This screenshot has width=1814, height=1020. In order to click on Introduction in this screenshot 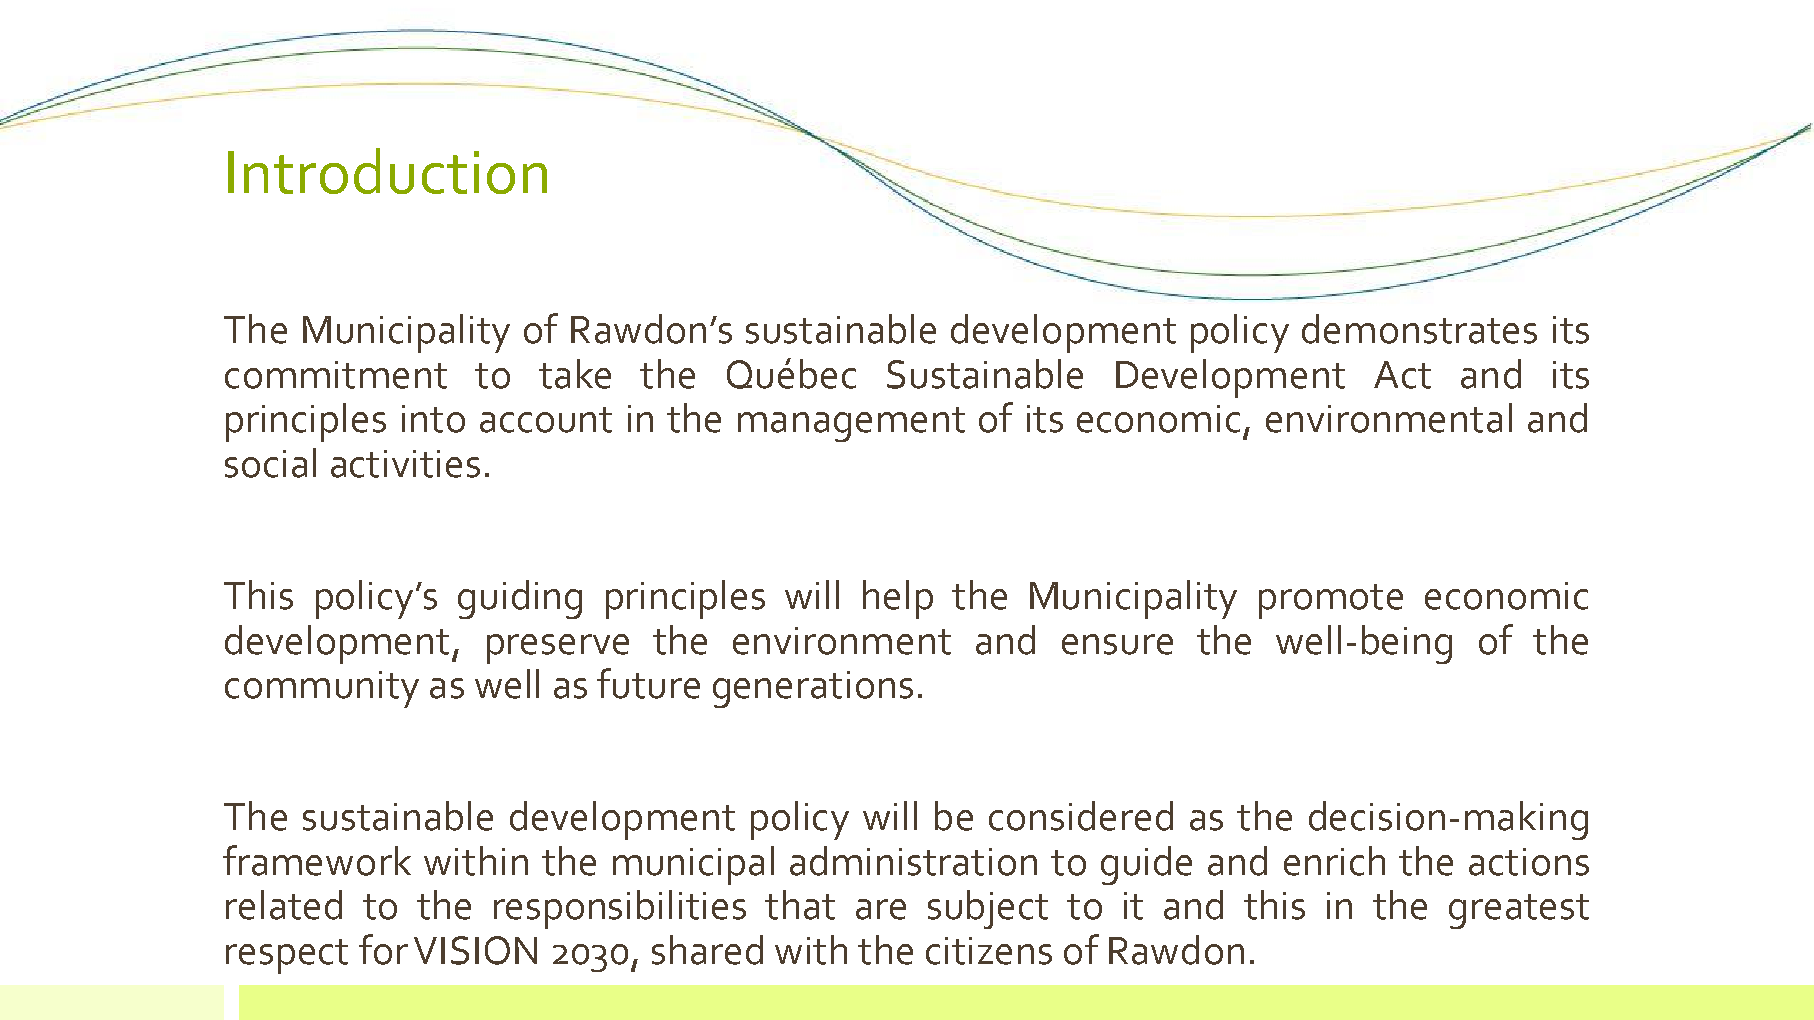, I will do `click(387, 171)`.
